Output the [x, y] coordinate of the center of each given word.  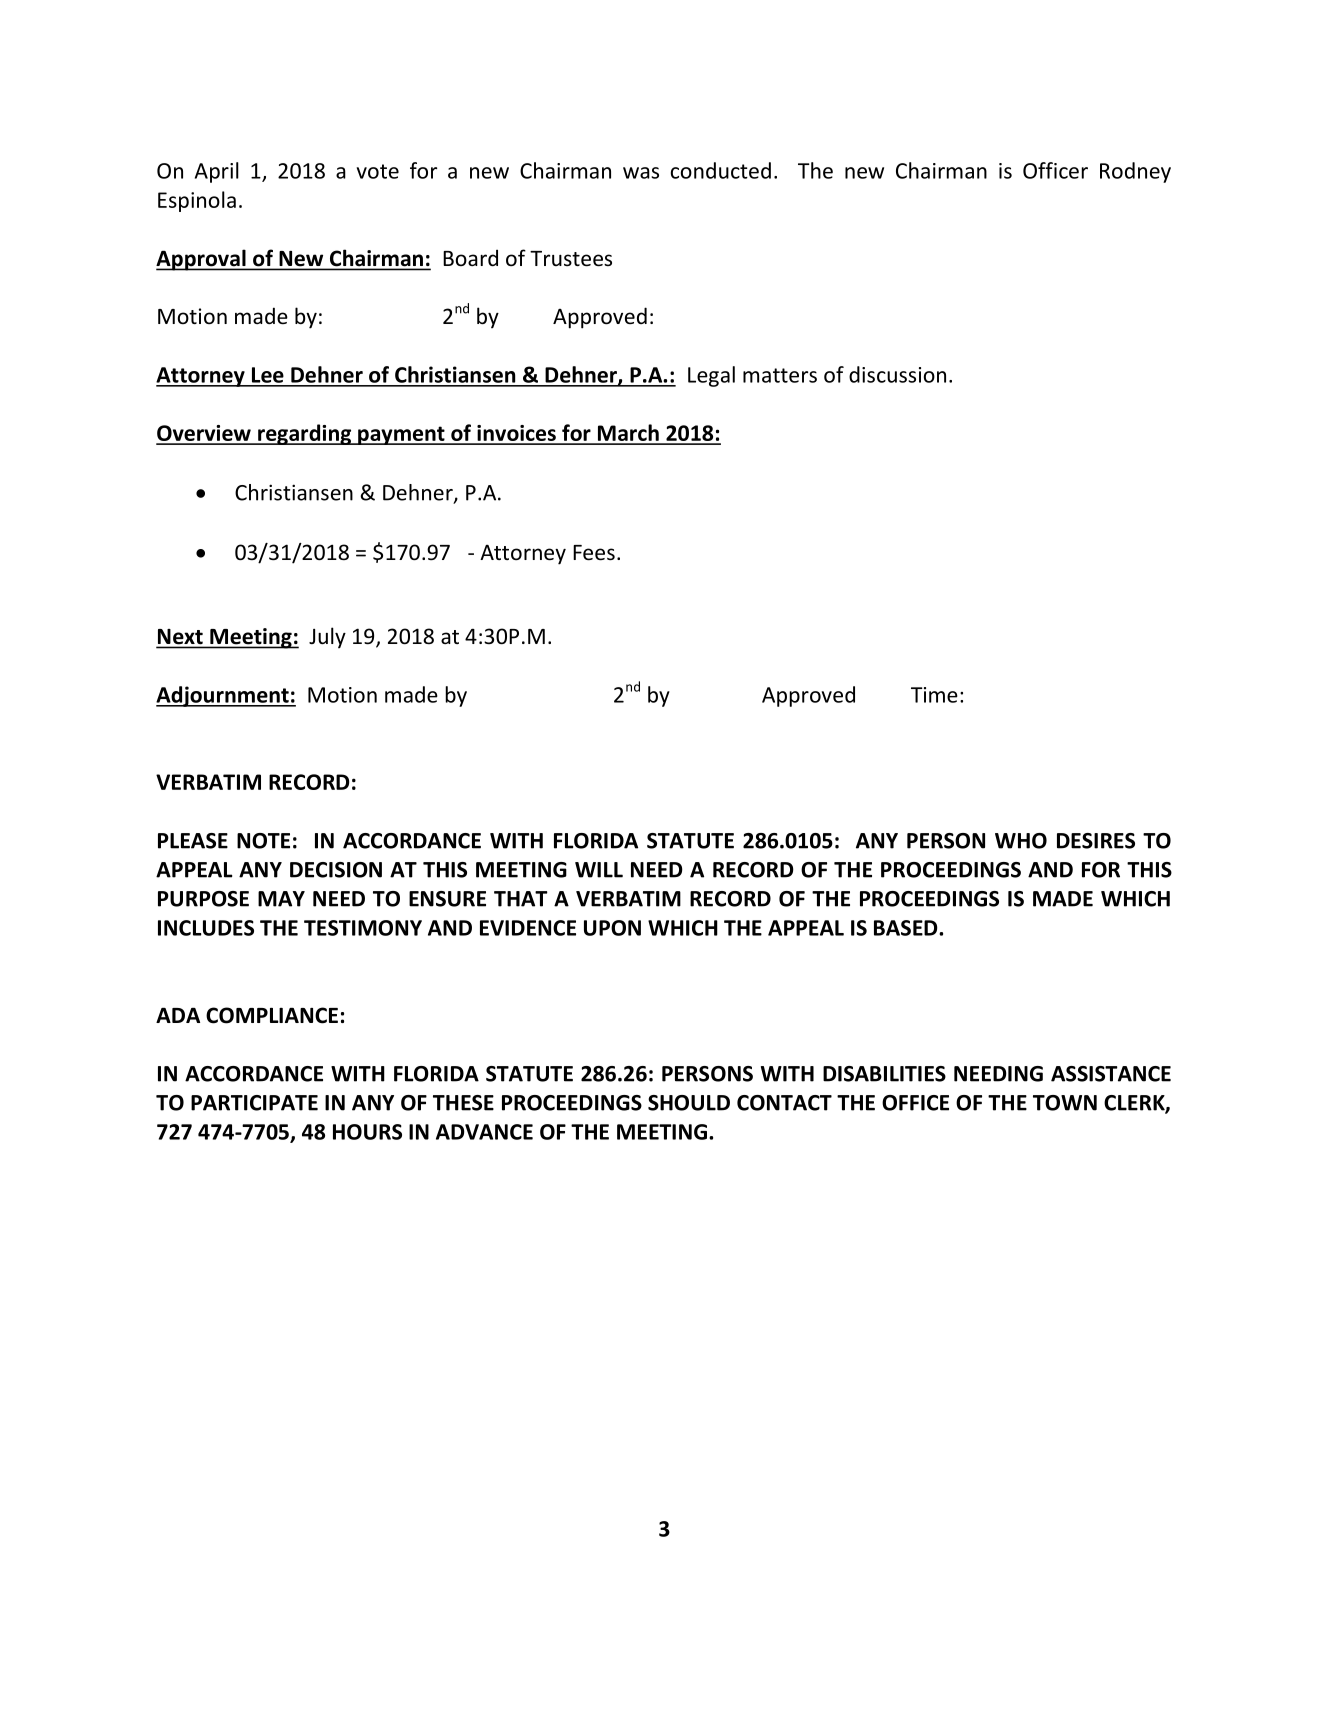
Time [934, 695]
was [641, 173]
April [217, 172]
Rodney [1135, 172]
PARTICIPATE [254, 1103]
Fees [594, 553]
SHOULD [689, 1103]
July [327, 638]
